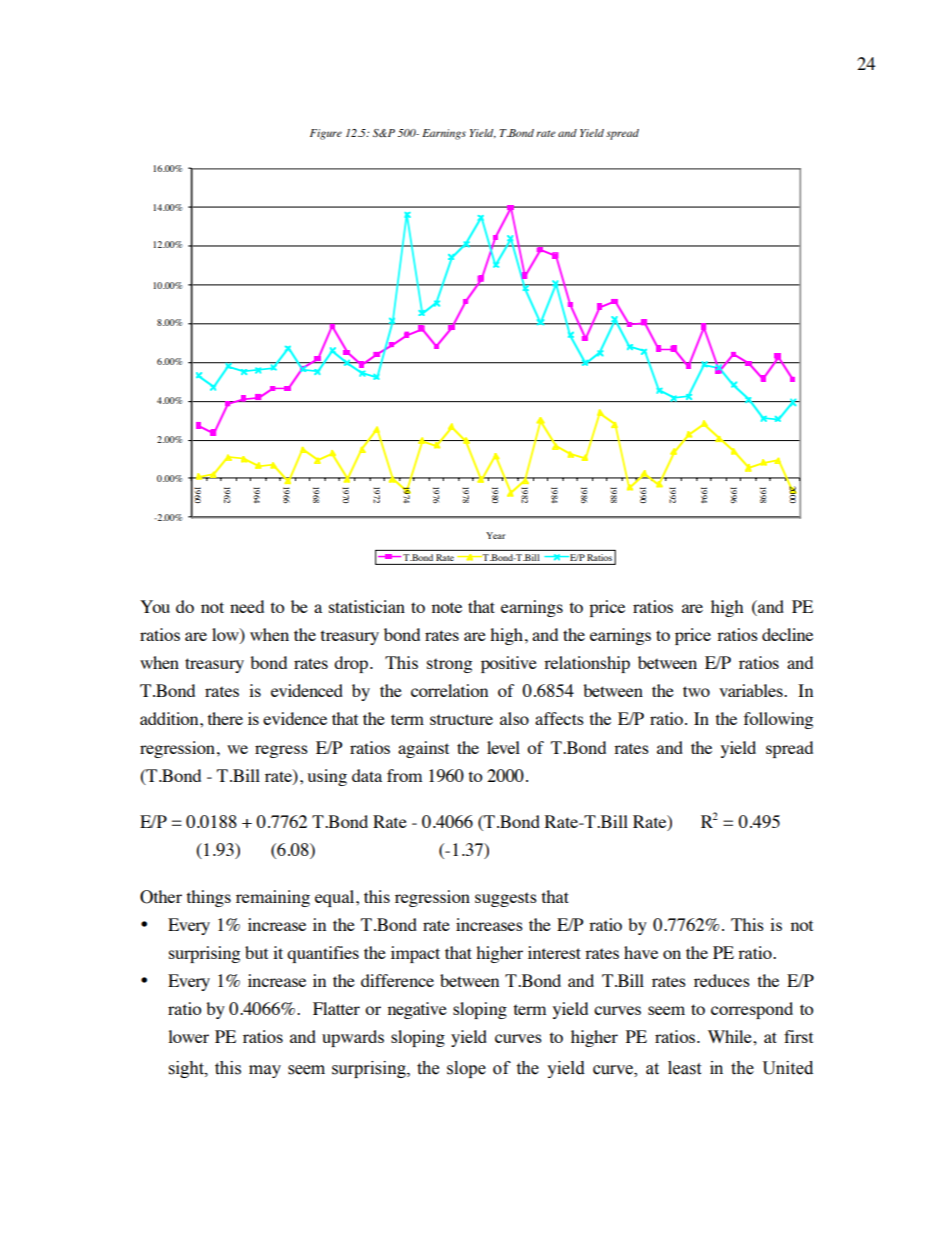 The width and height of the screenshot is (952, 1233). I want to click on lower, so click(188, 1036).
